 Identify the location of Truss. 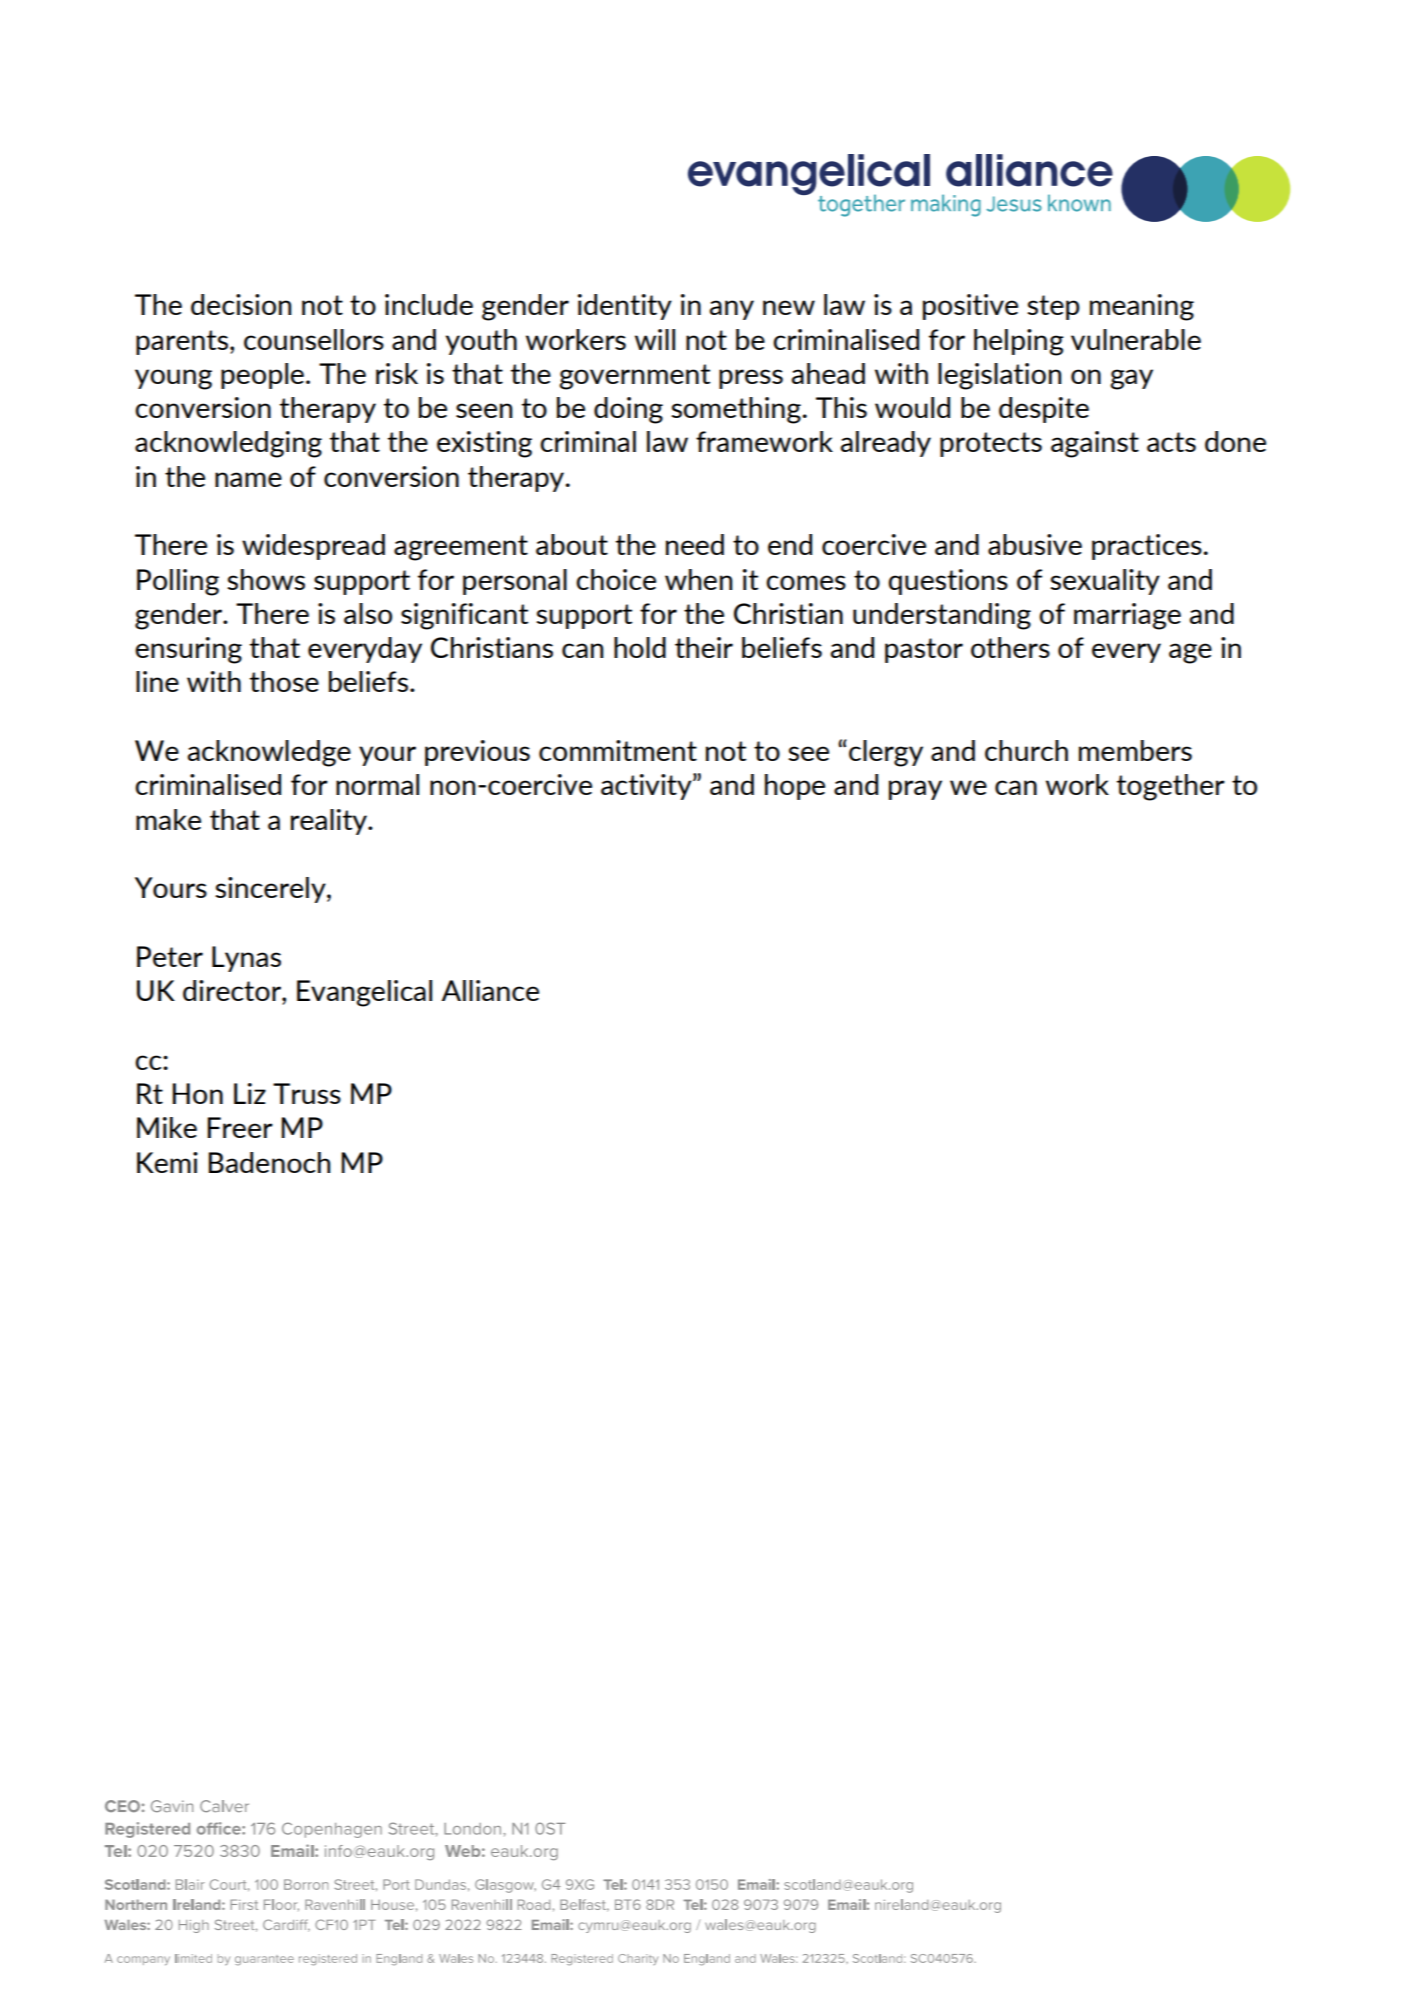
(307, 1093).
